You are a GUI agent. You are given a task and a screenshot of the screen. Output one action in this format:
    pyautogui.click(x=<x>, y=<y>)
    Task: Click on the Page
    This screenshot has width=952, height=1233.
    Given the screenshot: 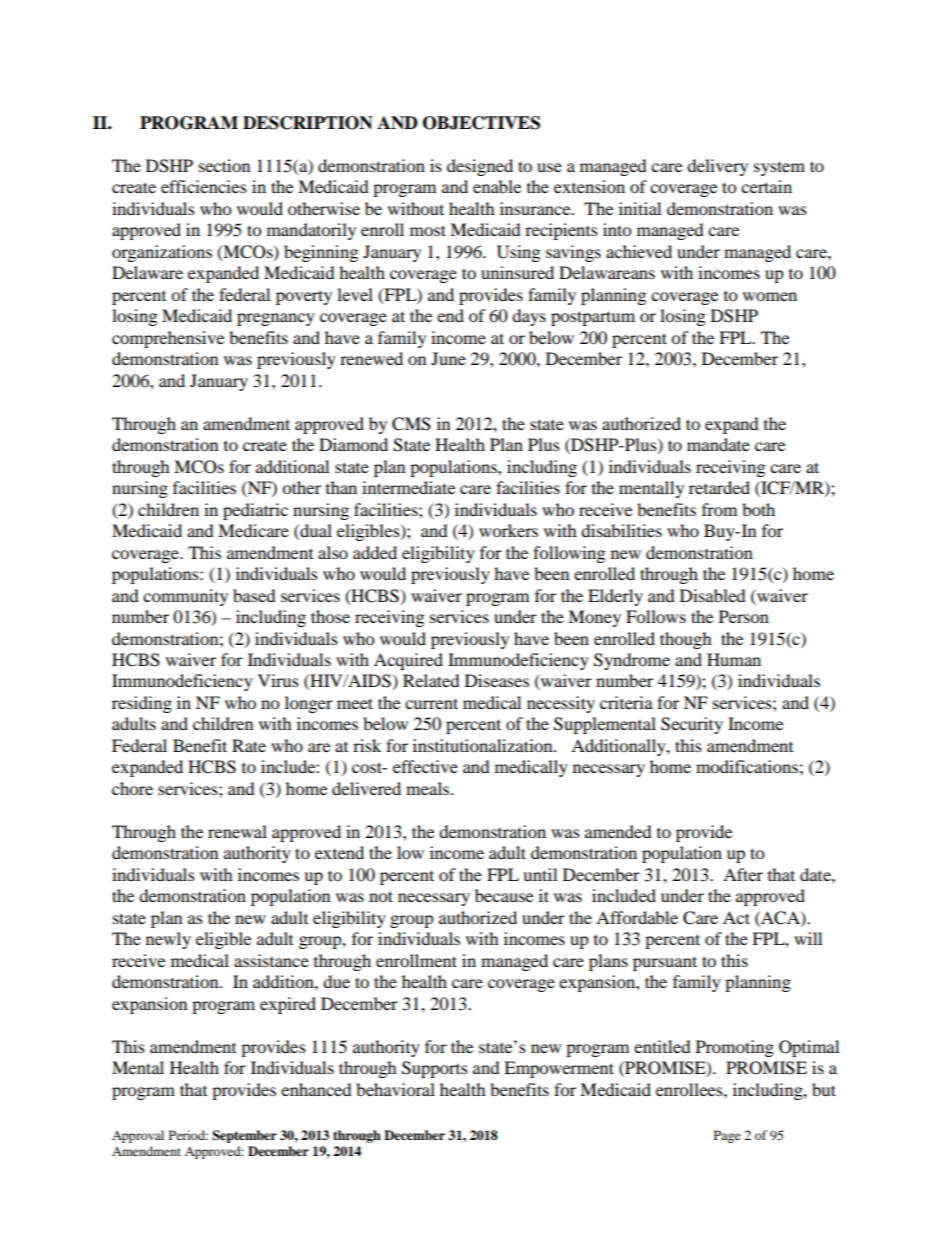 What is the action you would take?
    pyautogui.click(x=727, y=1136)
